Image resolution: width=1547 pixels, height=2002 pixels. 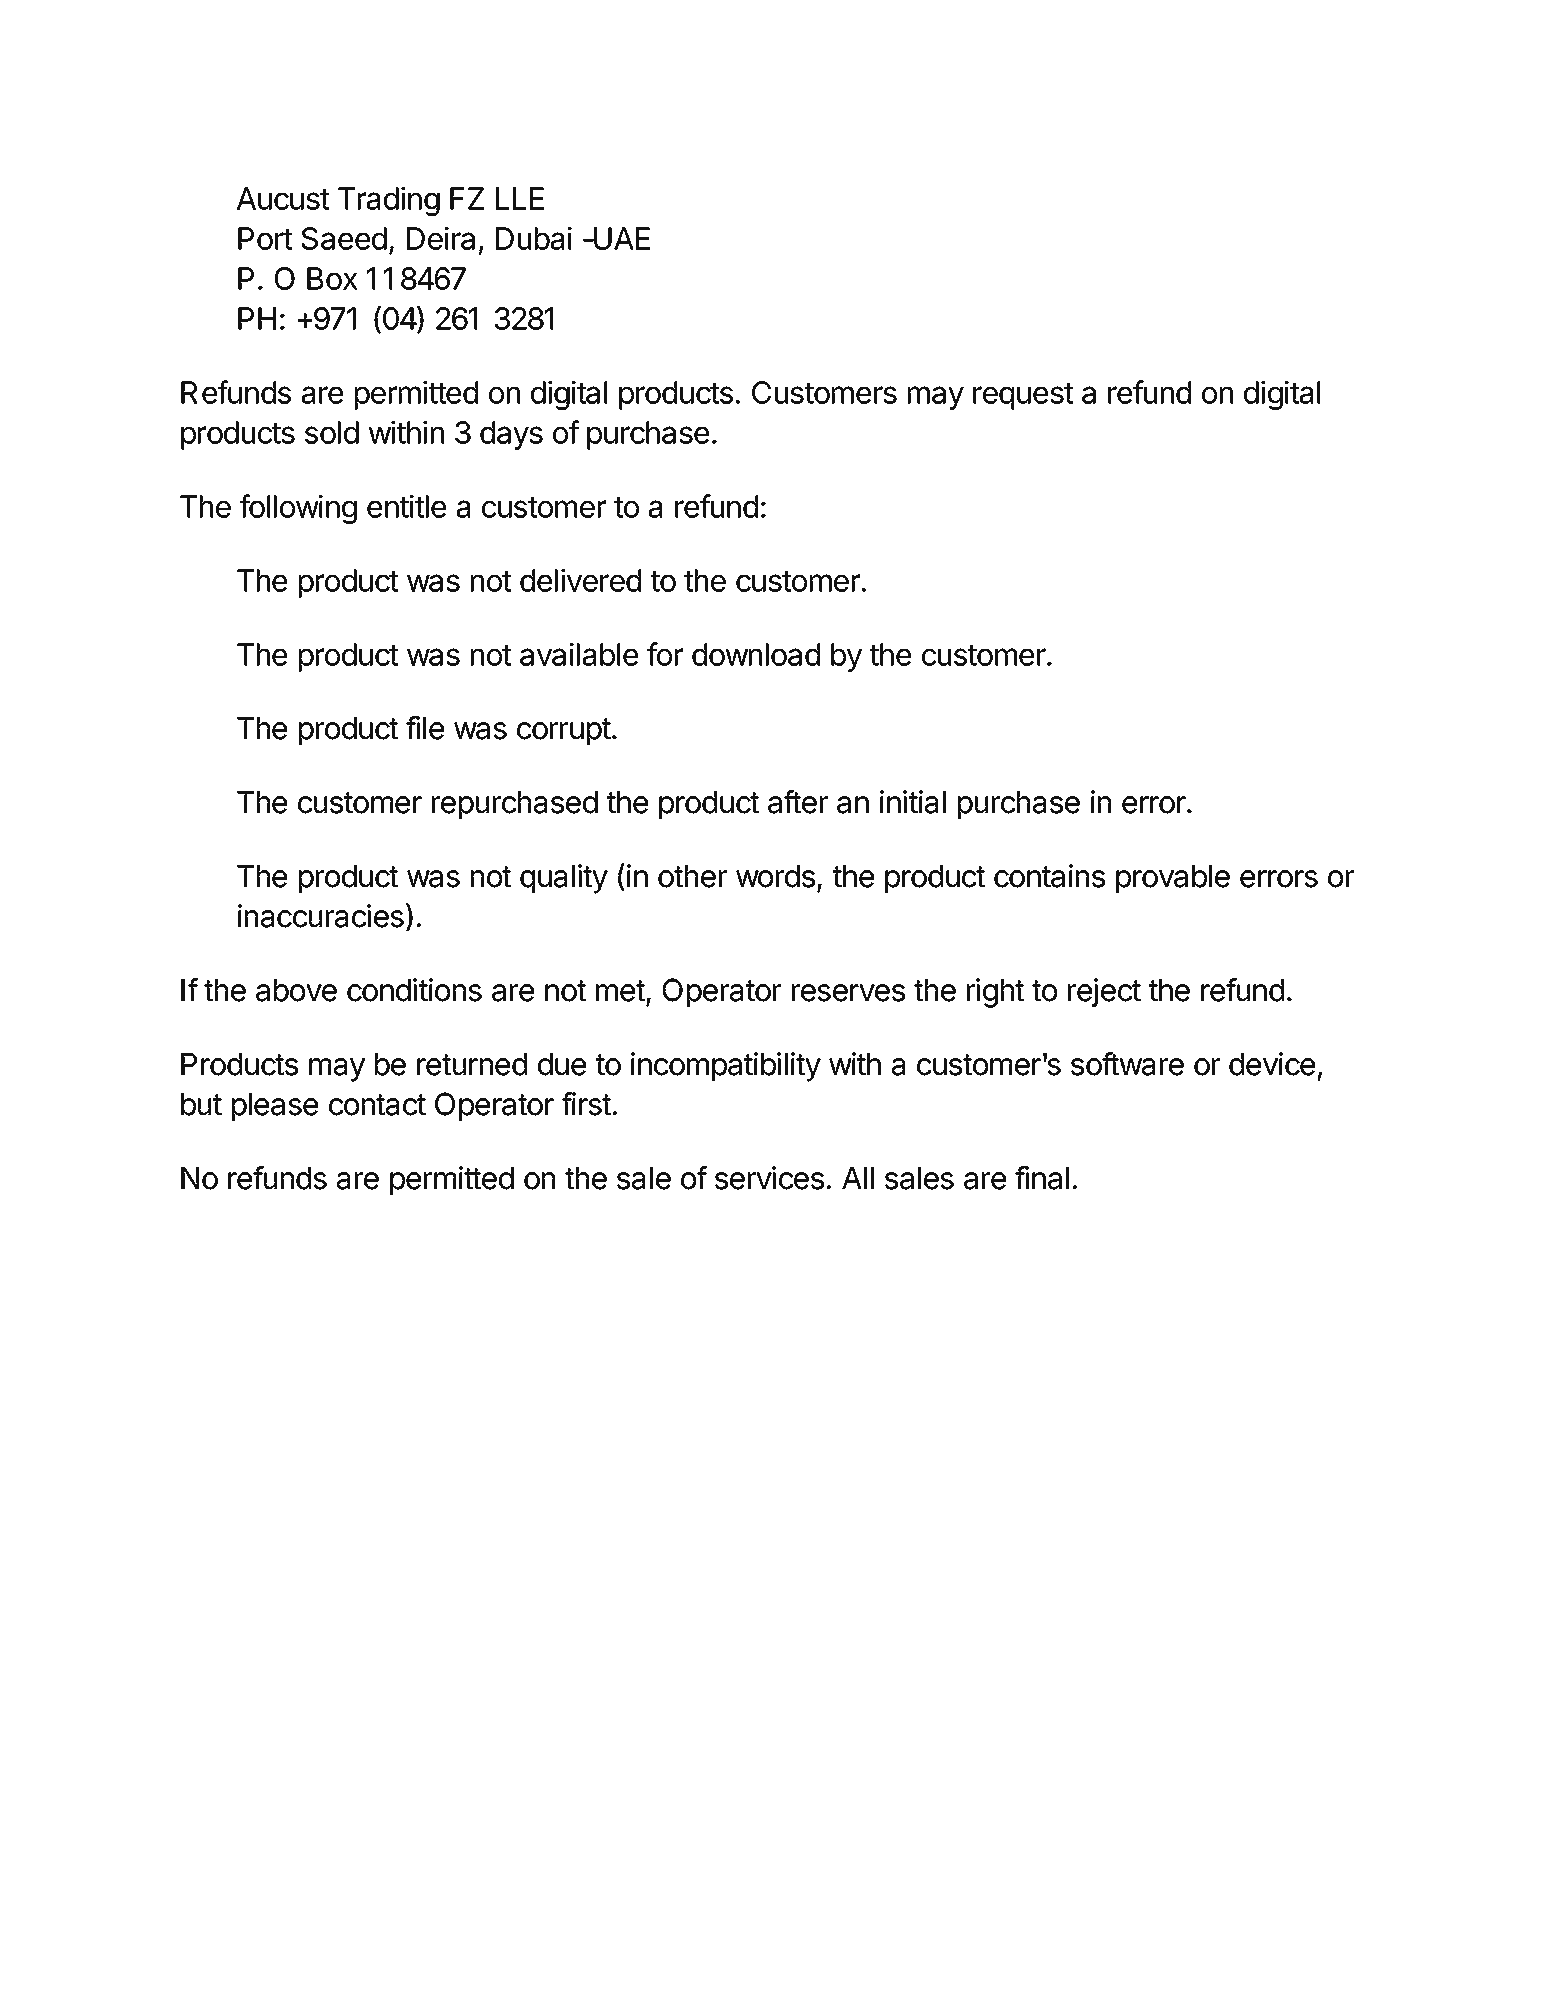 What do you see at coordinates (275, 1107) in the page?
I see `please` at bounding box center [275, 1107].
